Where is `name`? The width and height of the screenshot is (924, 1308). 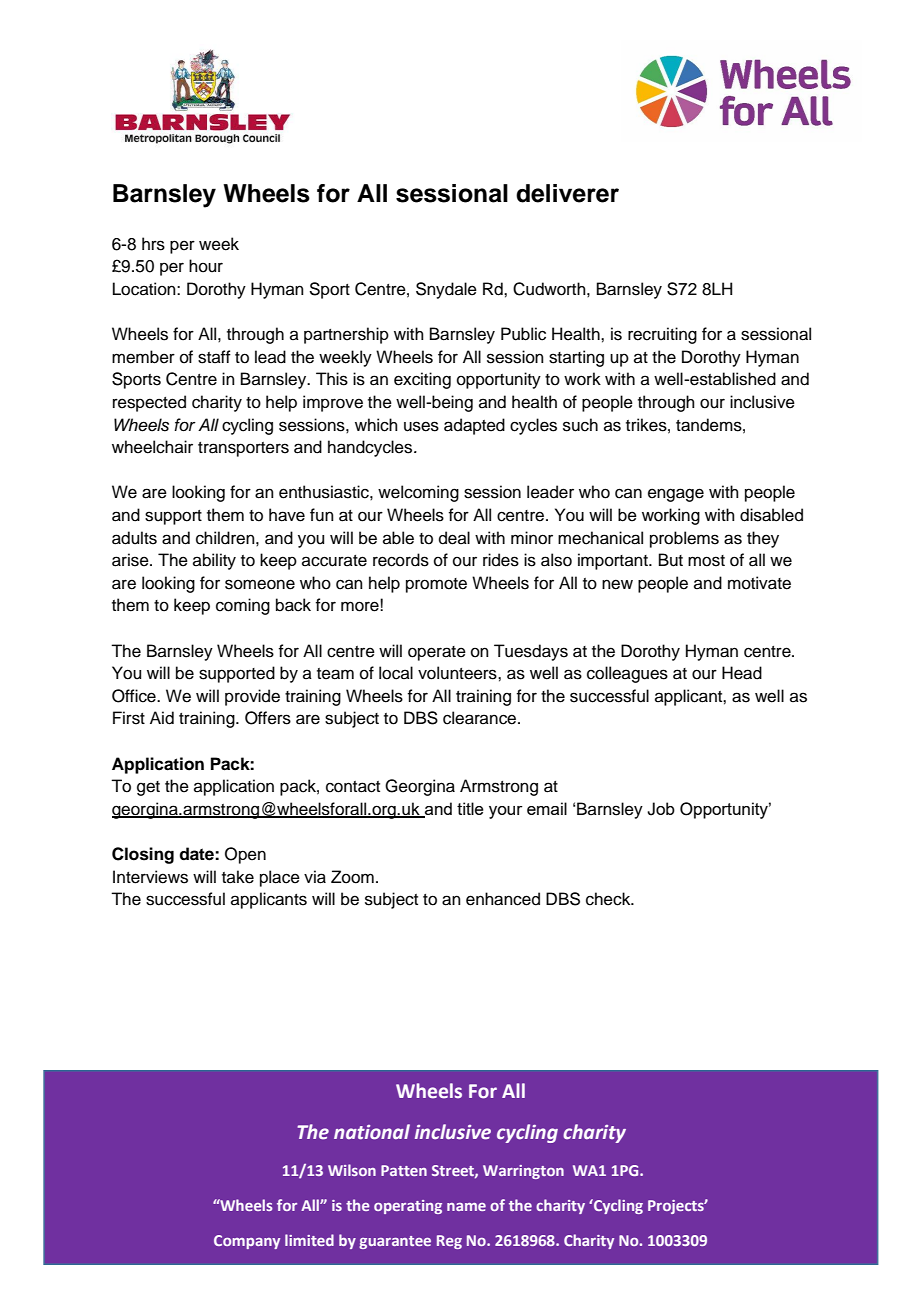
name is located at coordinates (466, 1207).
